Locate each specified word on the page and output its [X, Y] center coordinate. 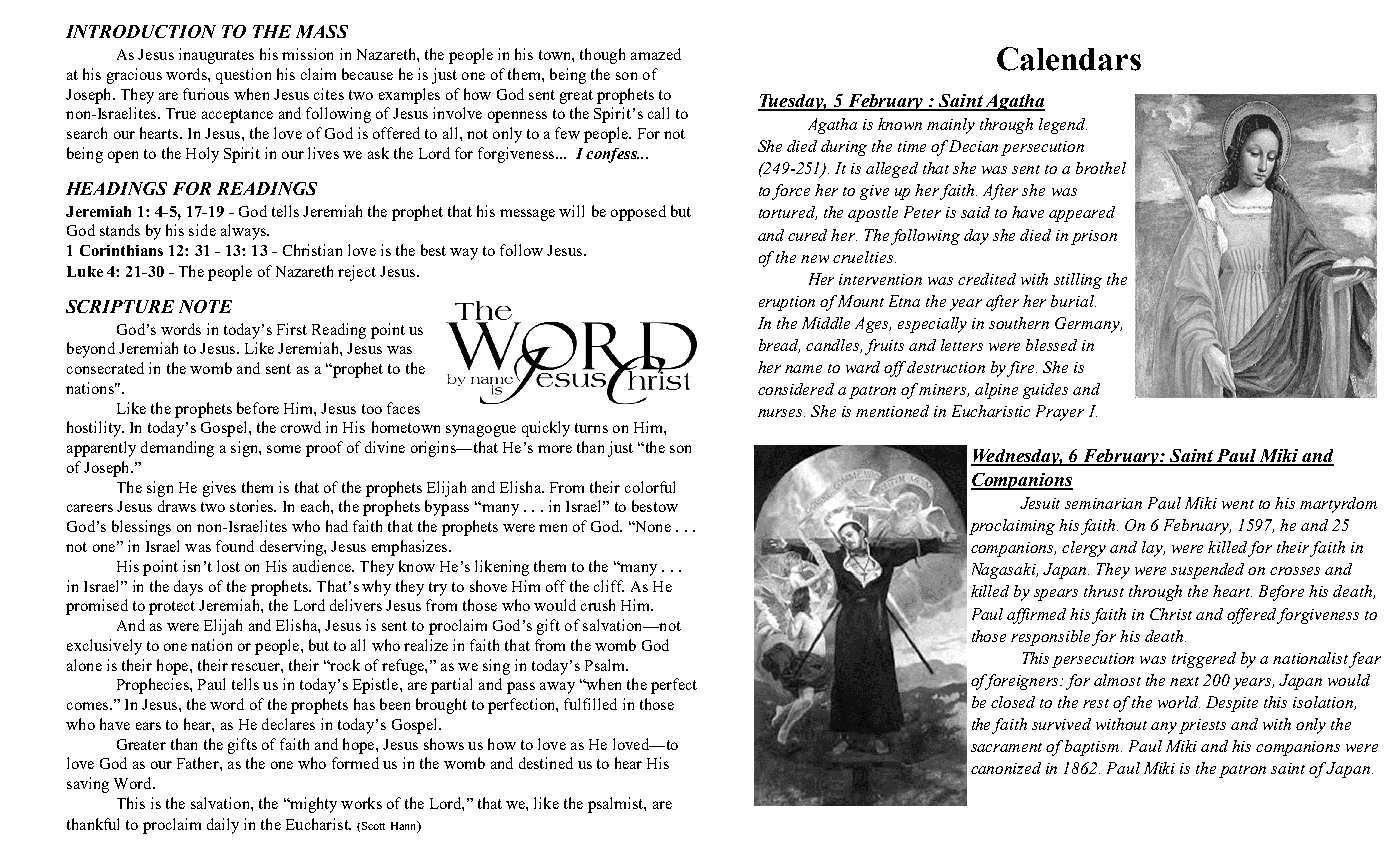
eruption [787, 303]
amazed [656, 54]
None [651, 526]
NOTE [205, 306]
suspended [1207, 571]
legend [1063, 126]
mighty [312, 805]
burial [1073, 301]
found [235, 546]
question [243, 76]
